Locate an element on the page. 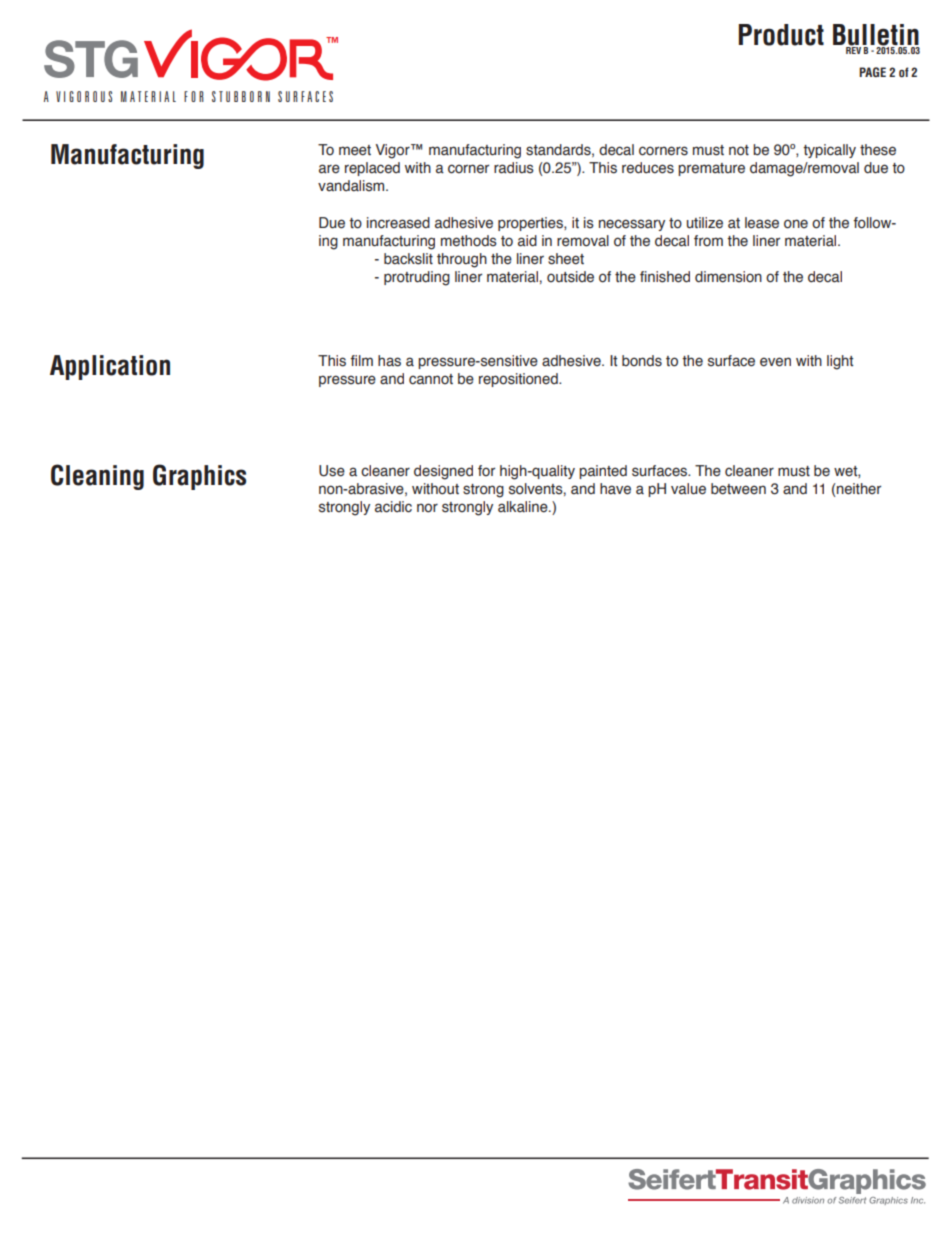 The width and height of the document is (952, 1233). through is located at coordinates (462, 260).
